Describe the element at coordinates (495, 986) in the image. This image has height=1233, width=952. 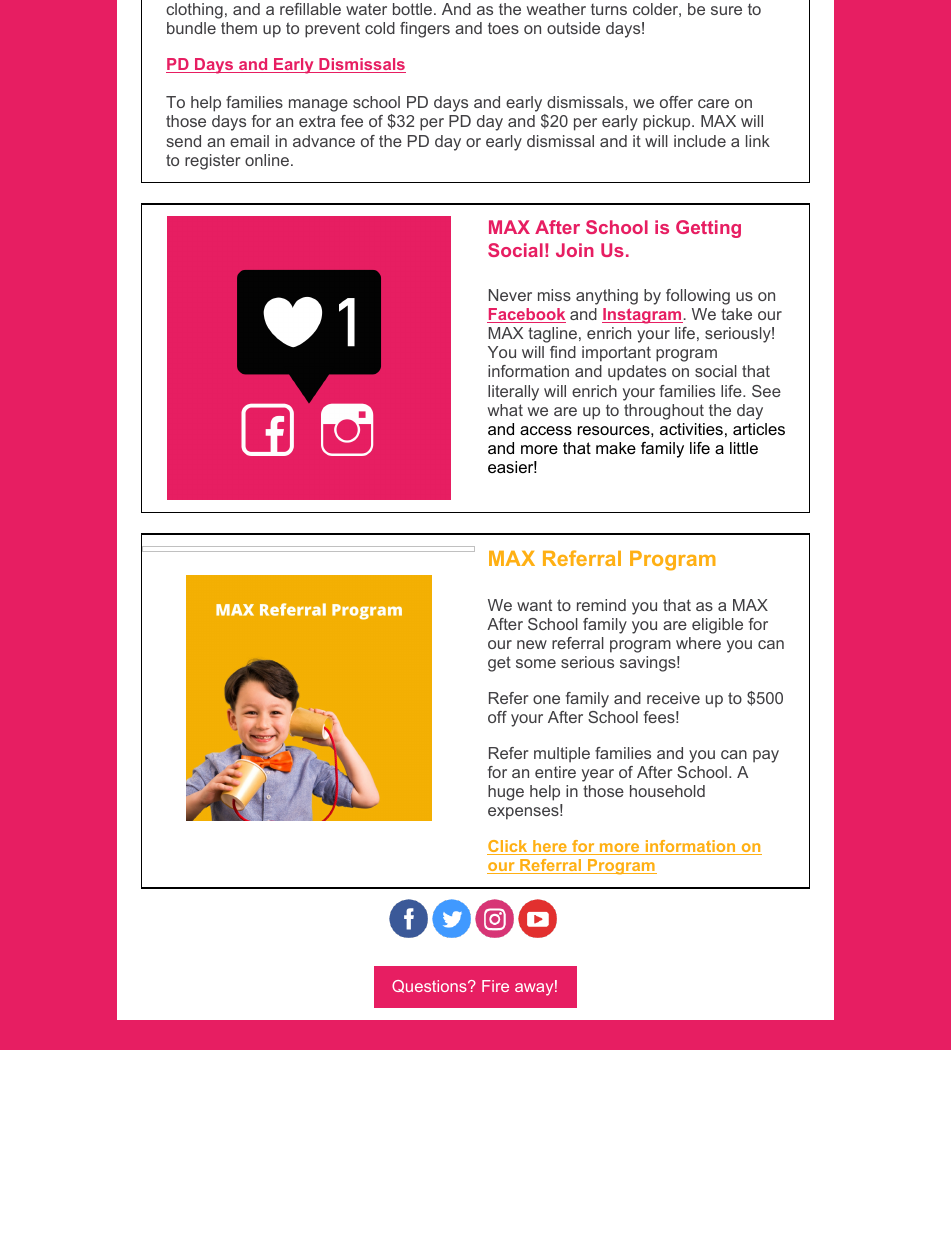
I see `Fire` at that location.
